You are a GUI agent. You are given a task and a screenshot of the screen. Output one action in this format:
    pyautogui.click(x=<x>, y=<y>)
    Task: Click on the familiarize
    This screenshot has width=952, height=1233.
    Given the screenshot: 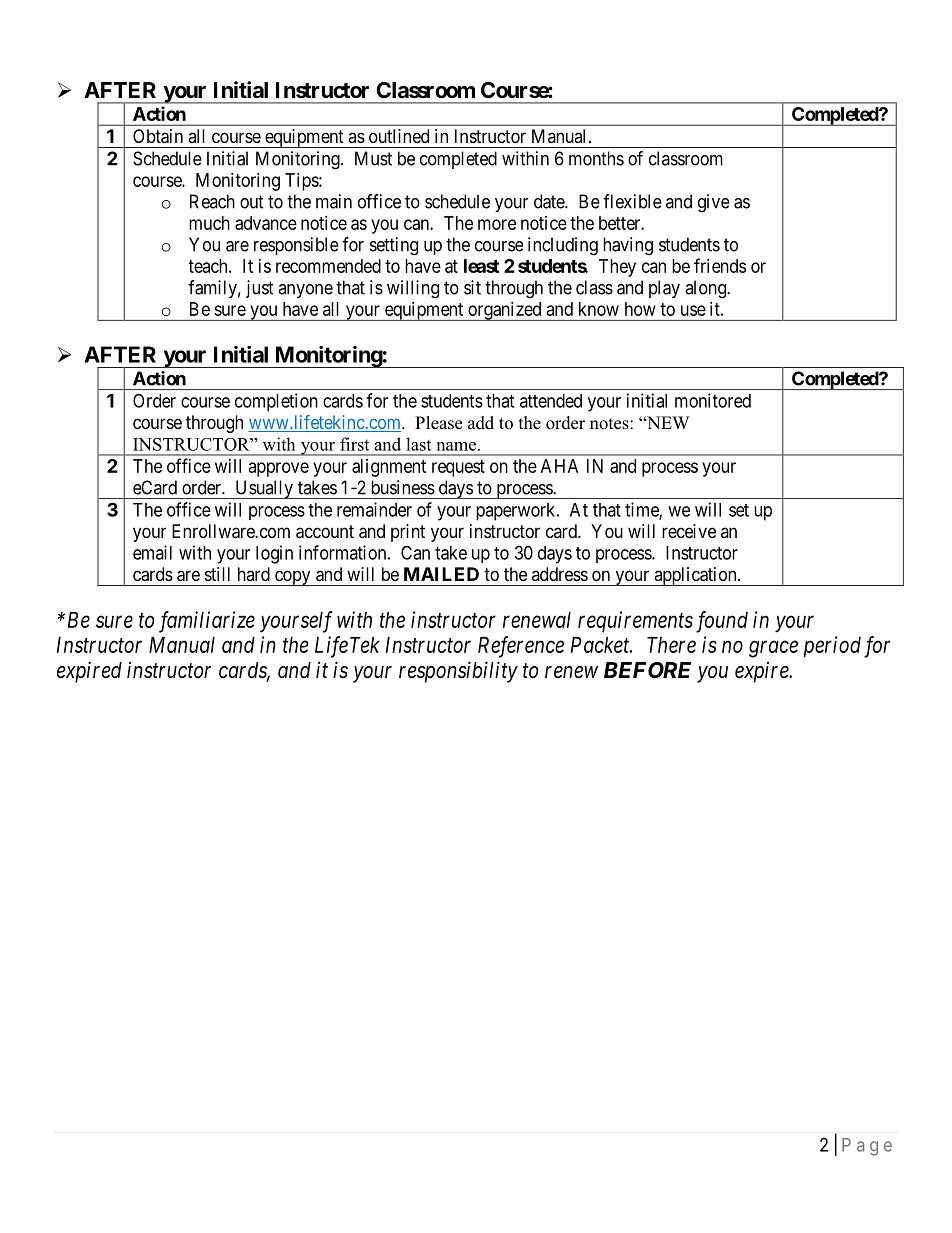 What is the action you would take?
    pyautogui.click(x=207, y=622)
